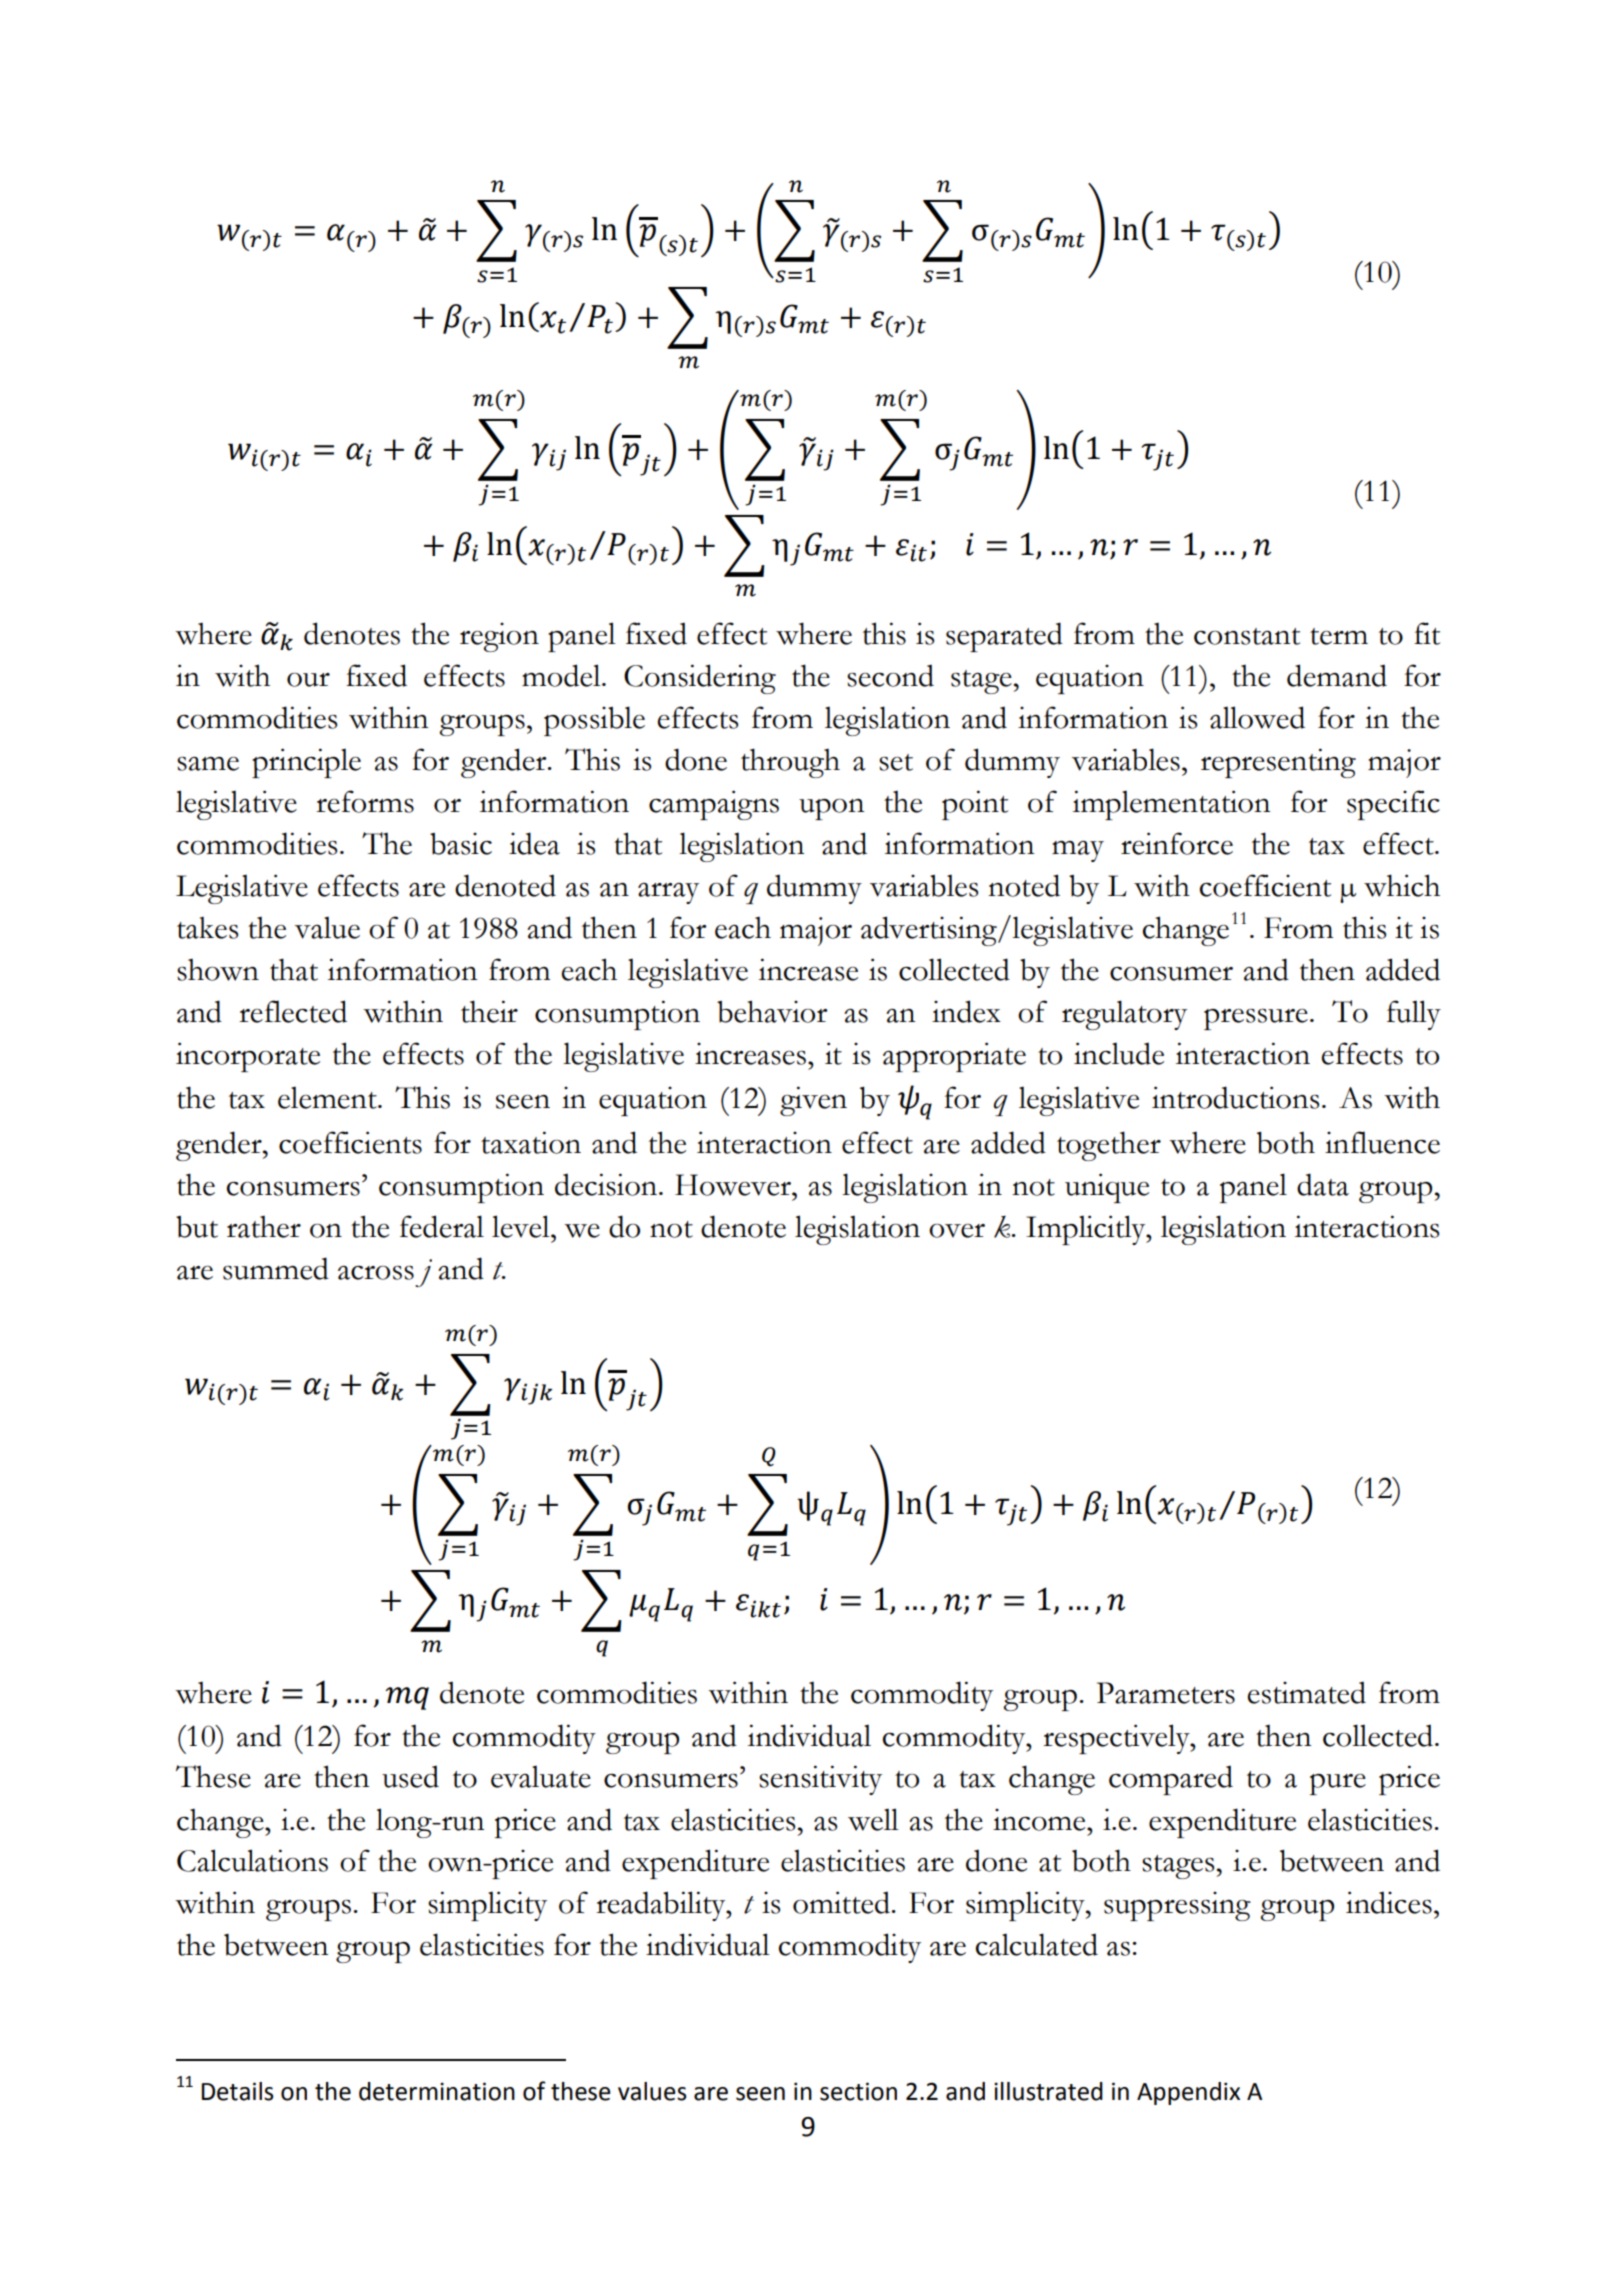  What do you see at coordinates (238, 2091) in the page?
I see `Details` at bounding box center [238, 2091].
